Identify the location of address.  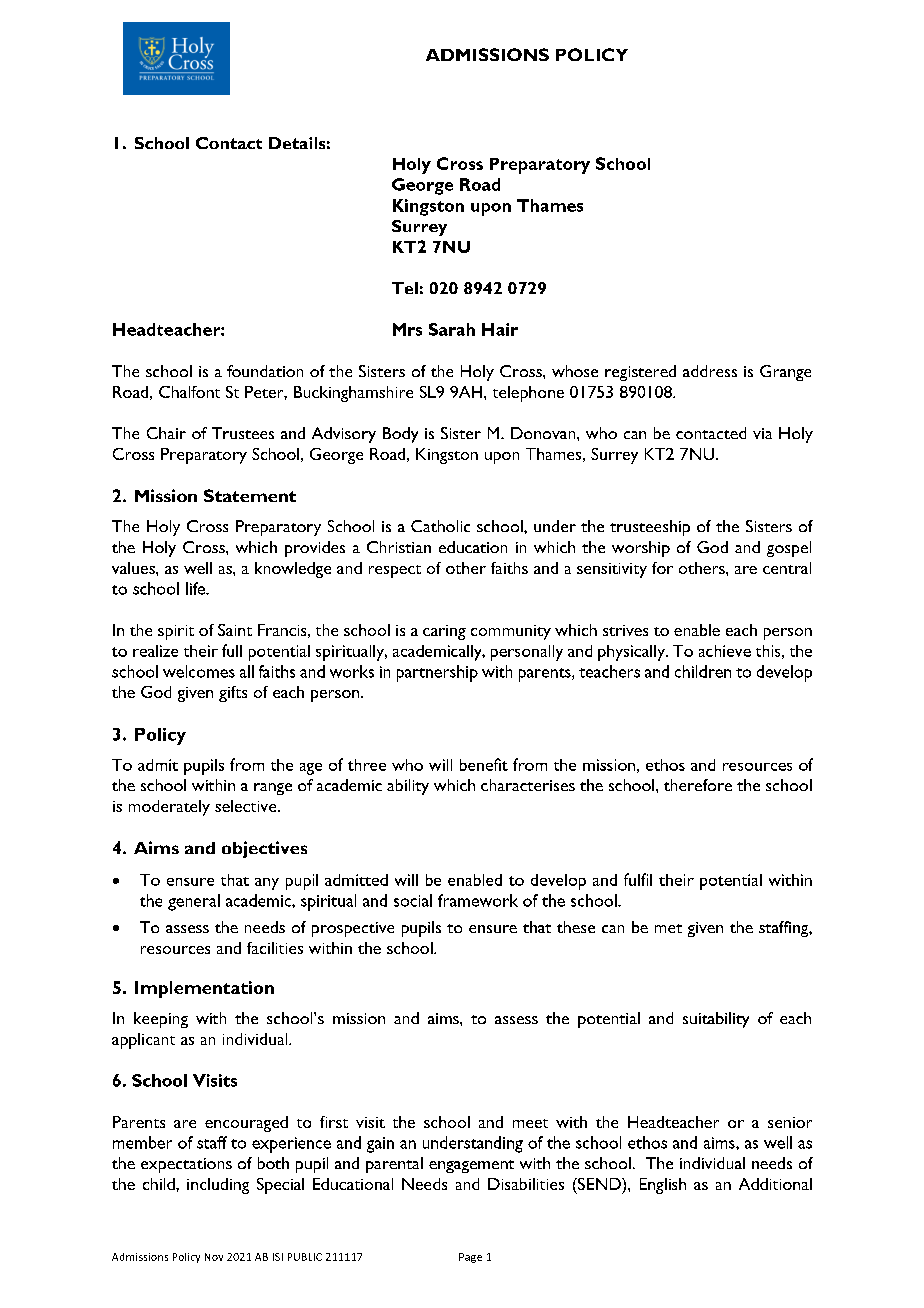
(710, 371).
